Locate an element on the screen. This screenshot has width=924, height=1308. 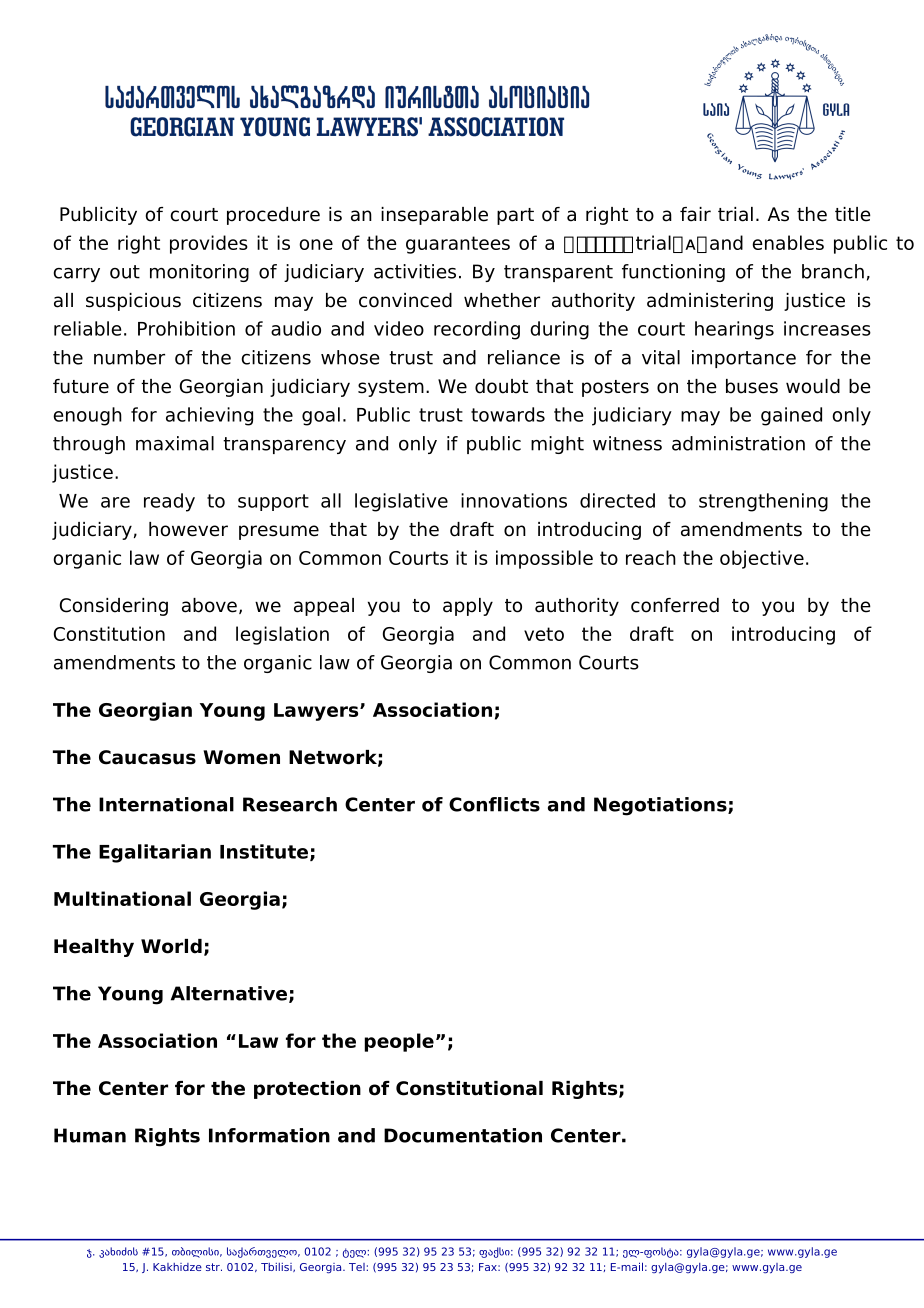
ready is located at coordinates (169, 502).
